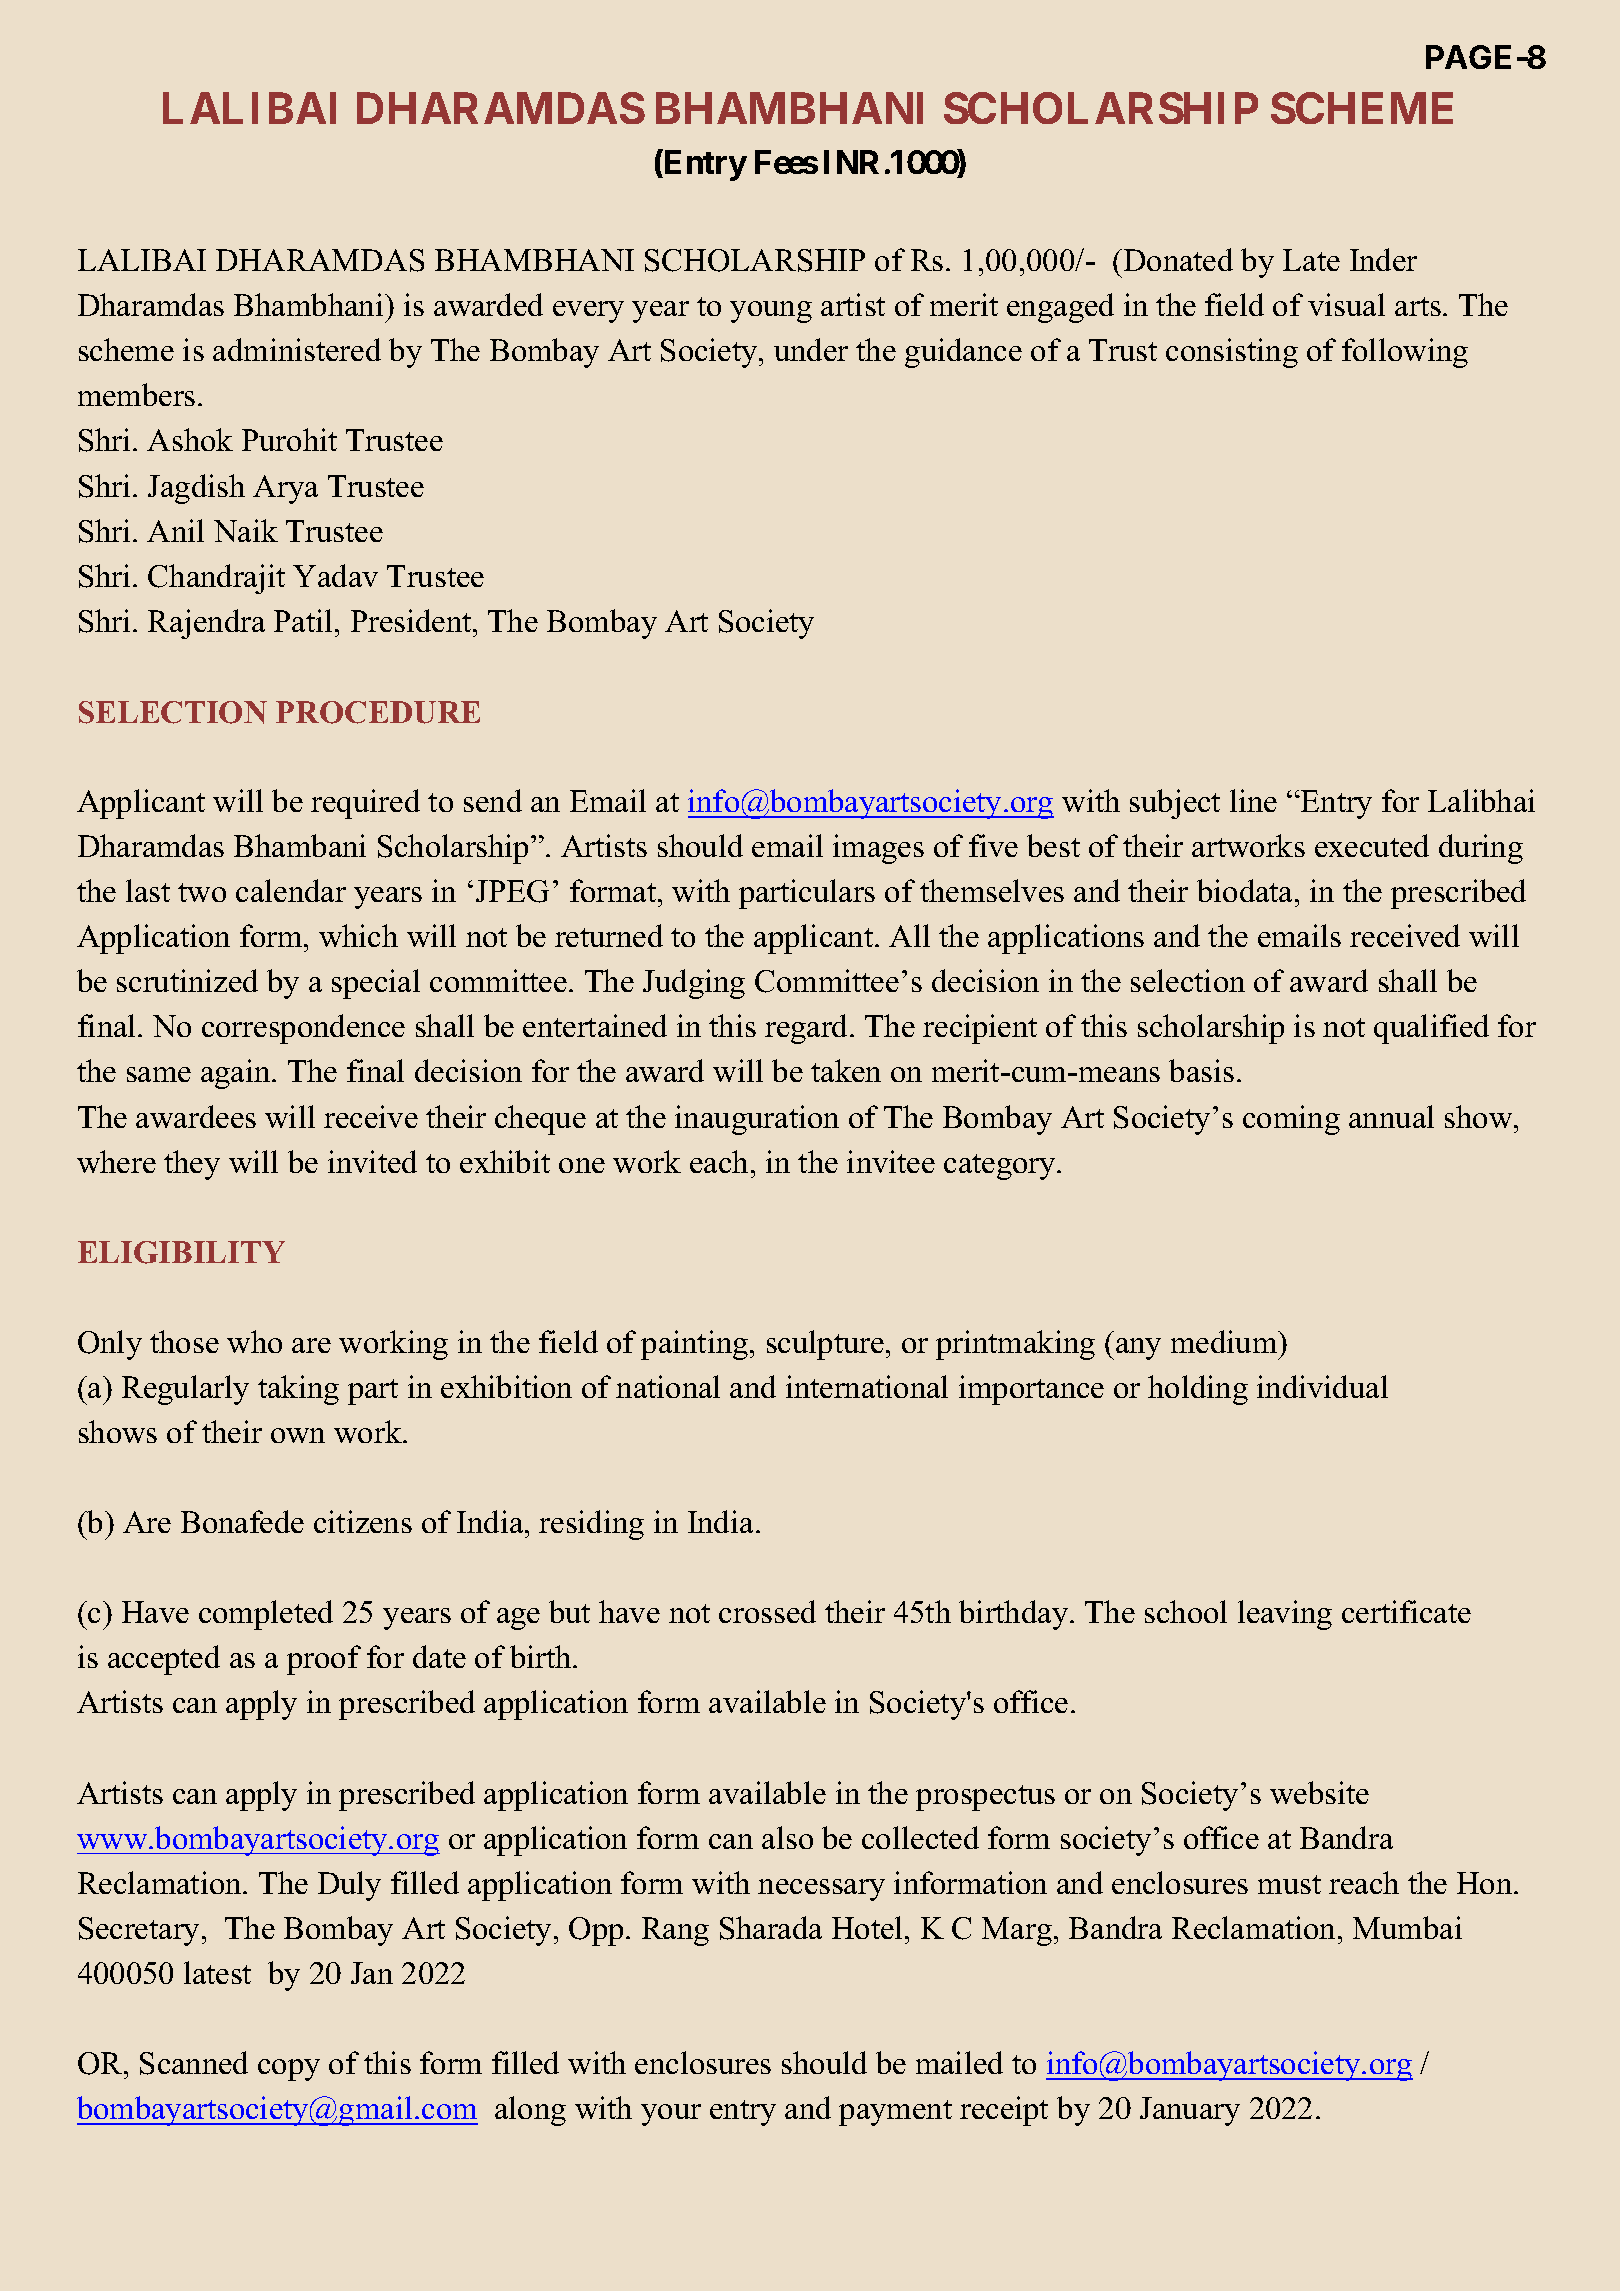  I want to click on crossed, so click(767, 1611).
